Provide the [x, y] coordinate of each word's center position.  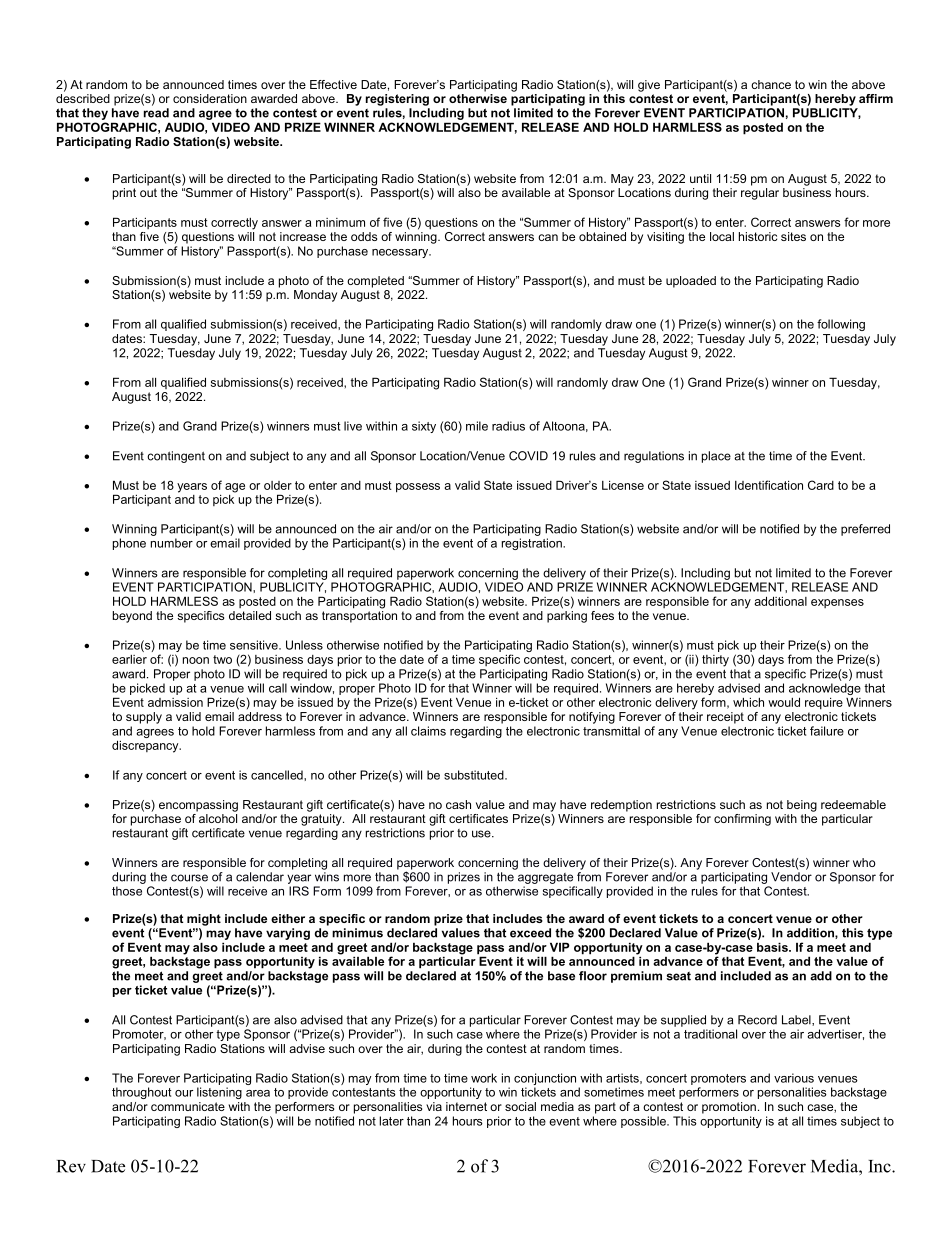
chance [771, 84]
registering [397, 100]
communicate [188, 1106]
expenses [837, 603]
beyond [132, 617]
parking [567, 617]
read [156, 113]
